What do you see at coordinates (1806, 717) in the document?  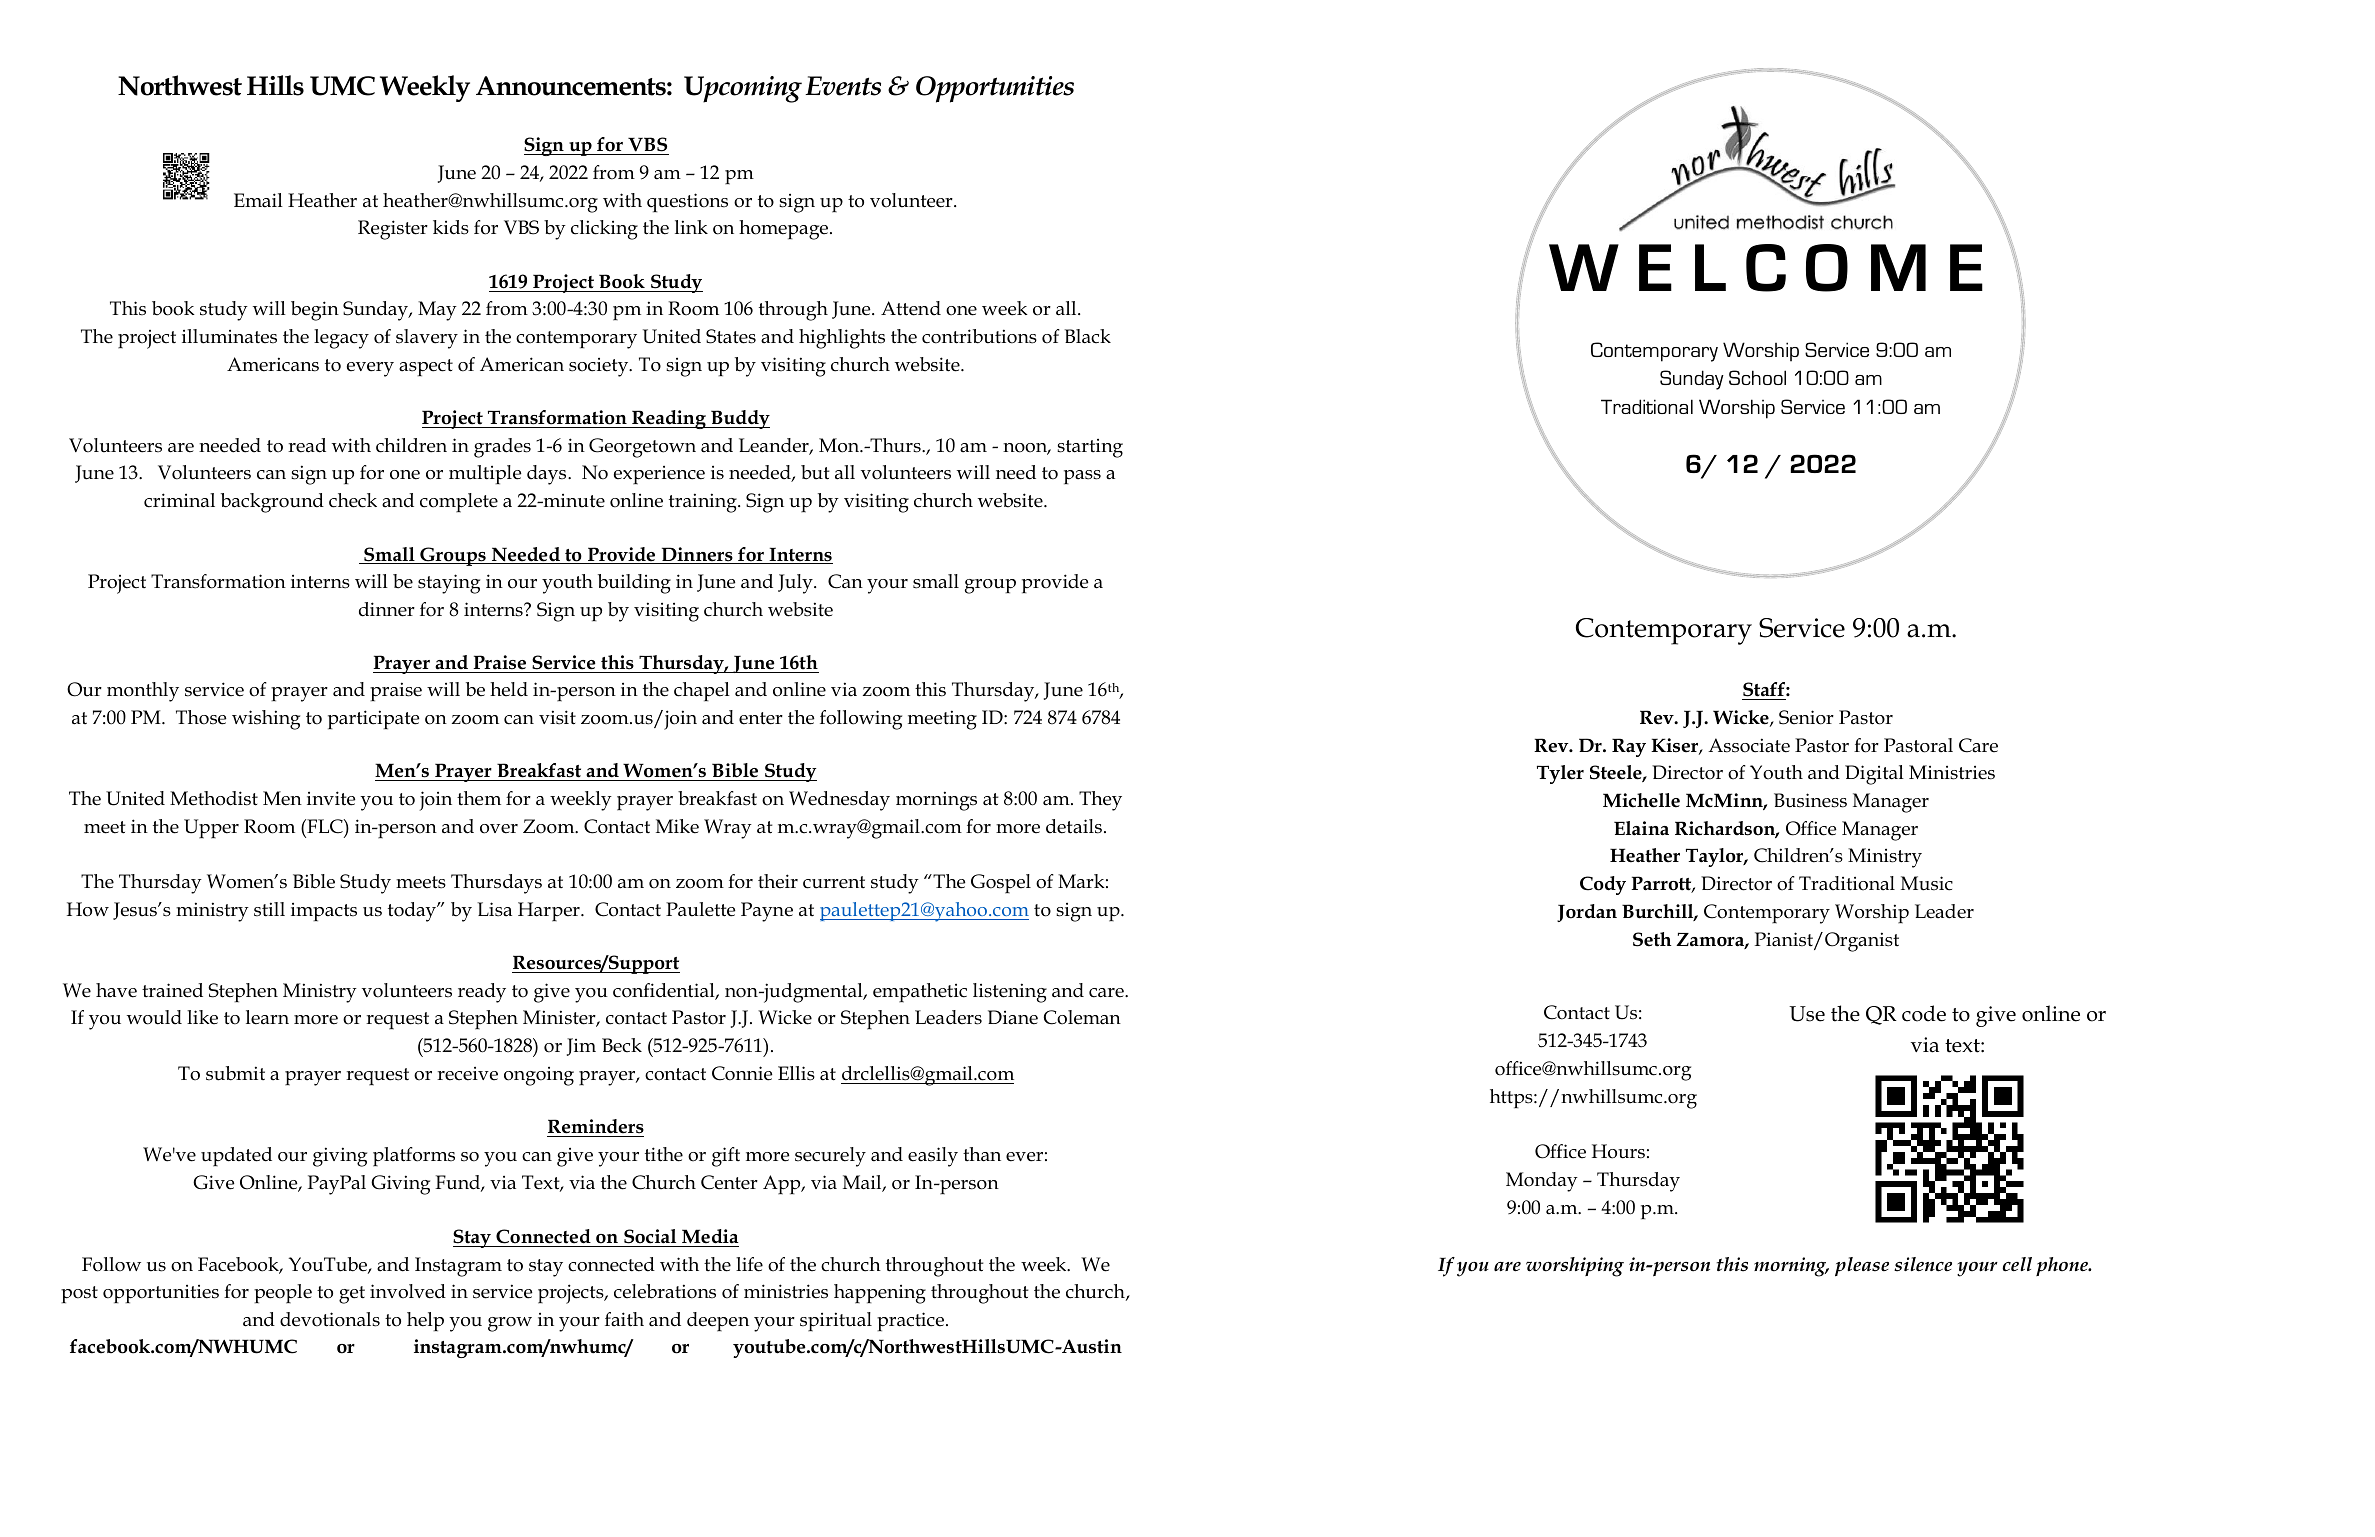 I see `Senior` at bounding box center [1806, 717].
